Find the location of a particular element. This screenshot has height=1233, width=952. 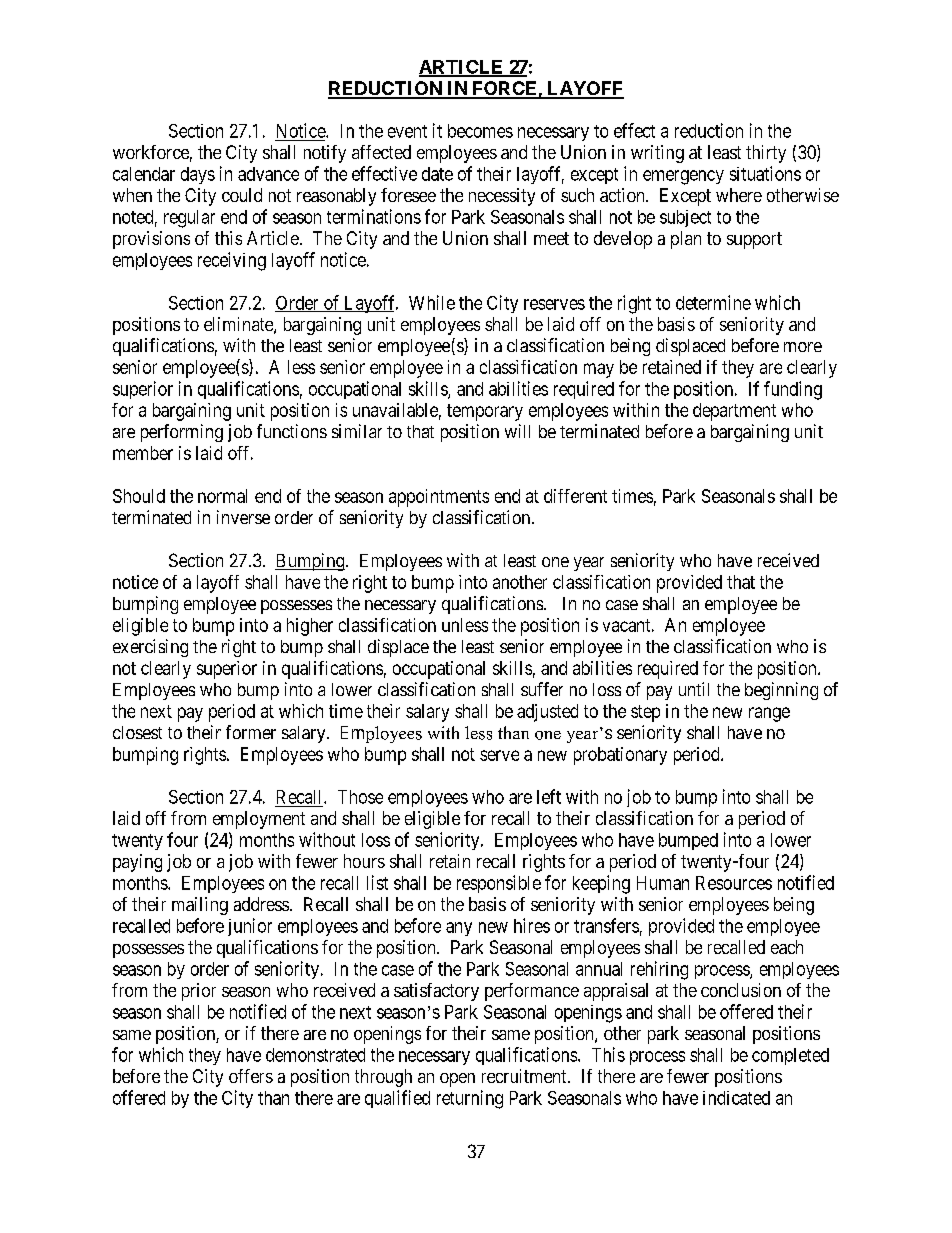

date is located at coordinates (437, 174).
